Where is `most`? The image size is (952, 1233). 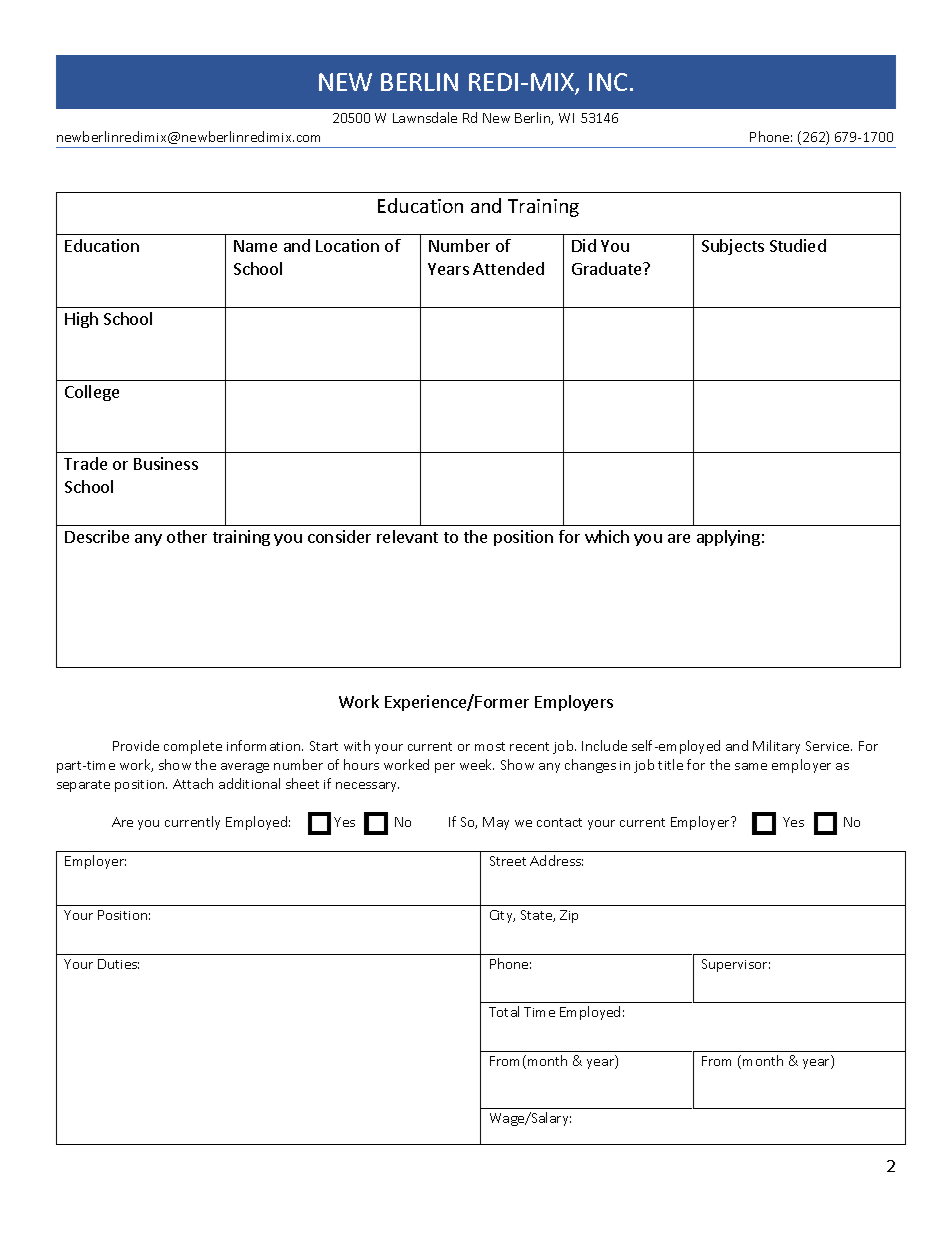
most is located at coordinates (490, 746).
